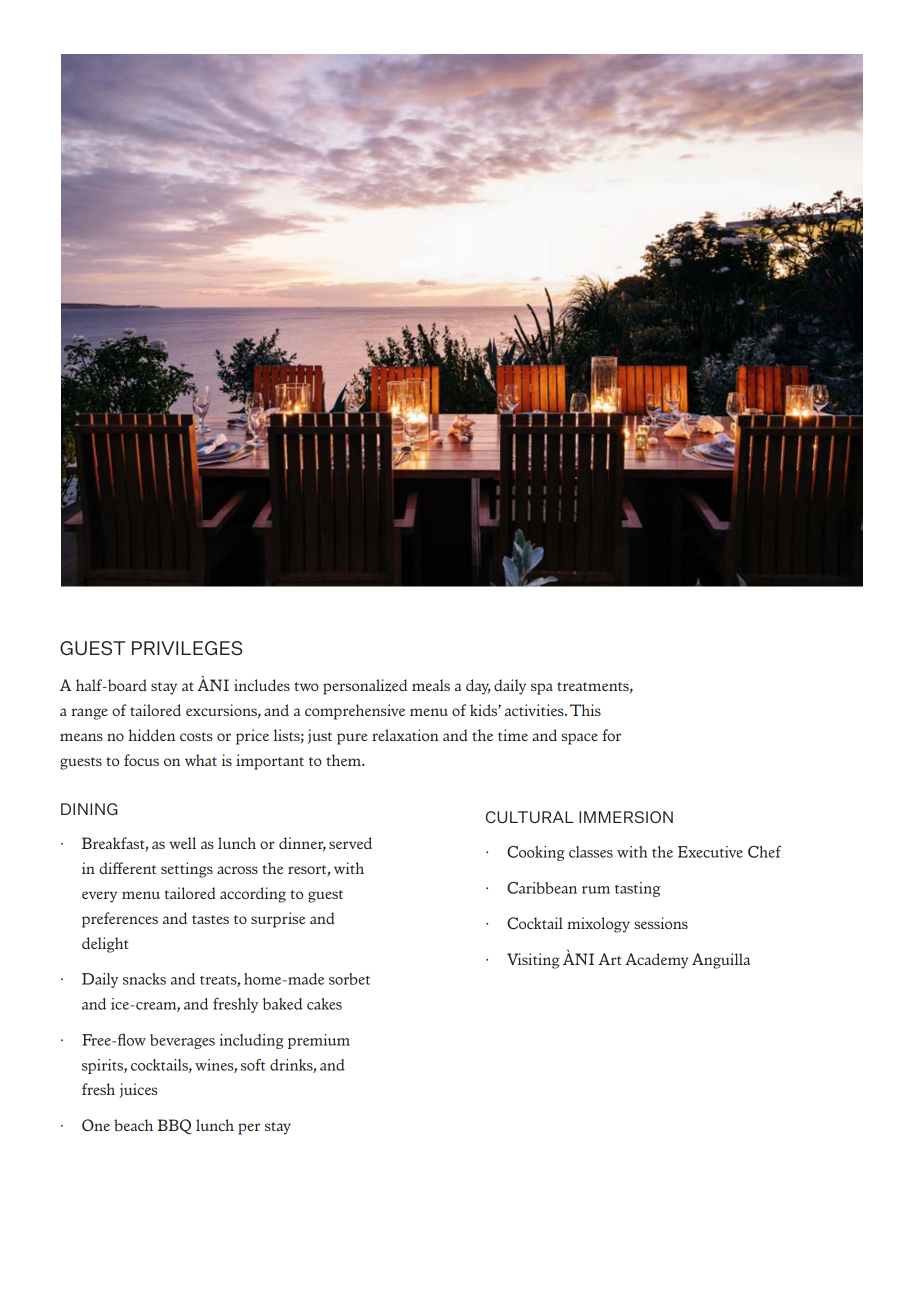 Image resolution: width=924 pixels, height=1305 pixels. I want to click on beverages, so click(182, 1041).
